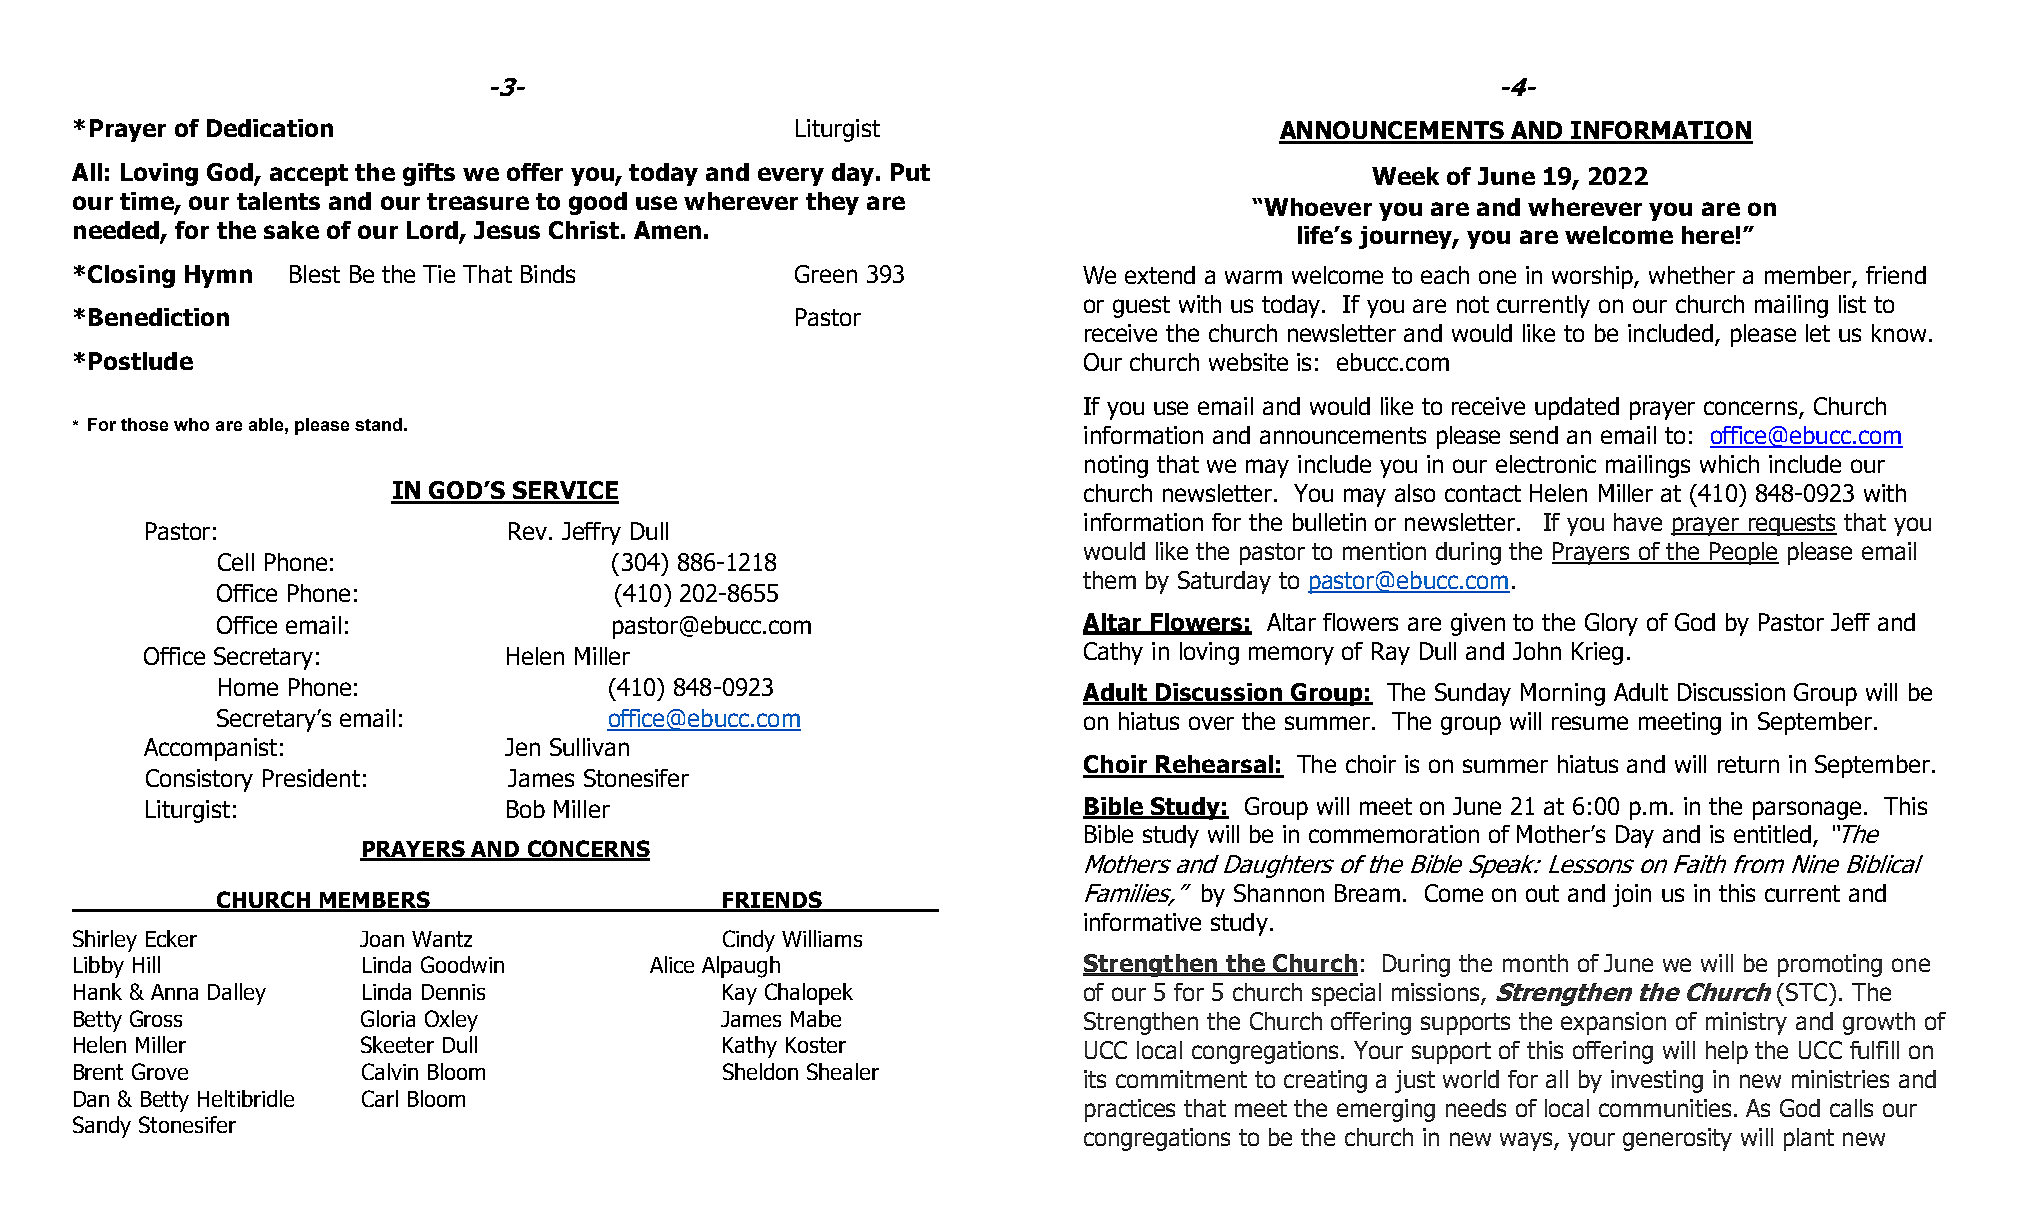 This image has height=1228, width=2022. Describe the element at coordinates (1130, 1110) in the image. I see `practices` at that location.
